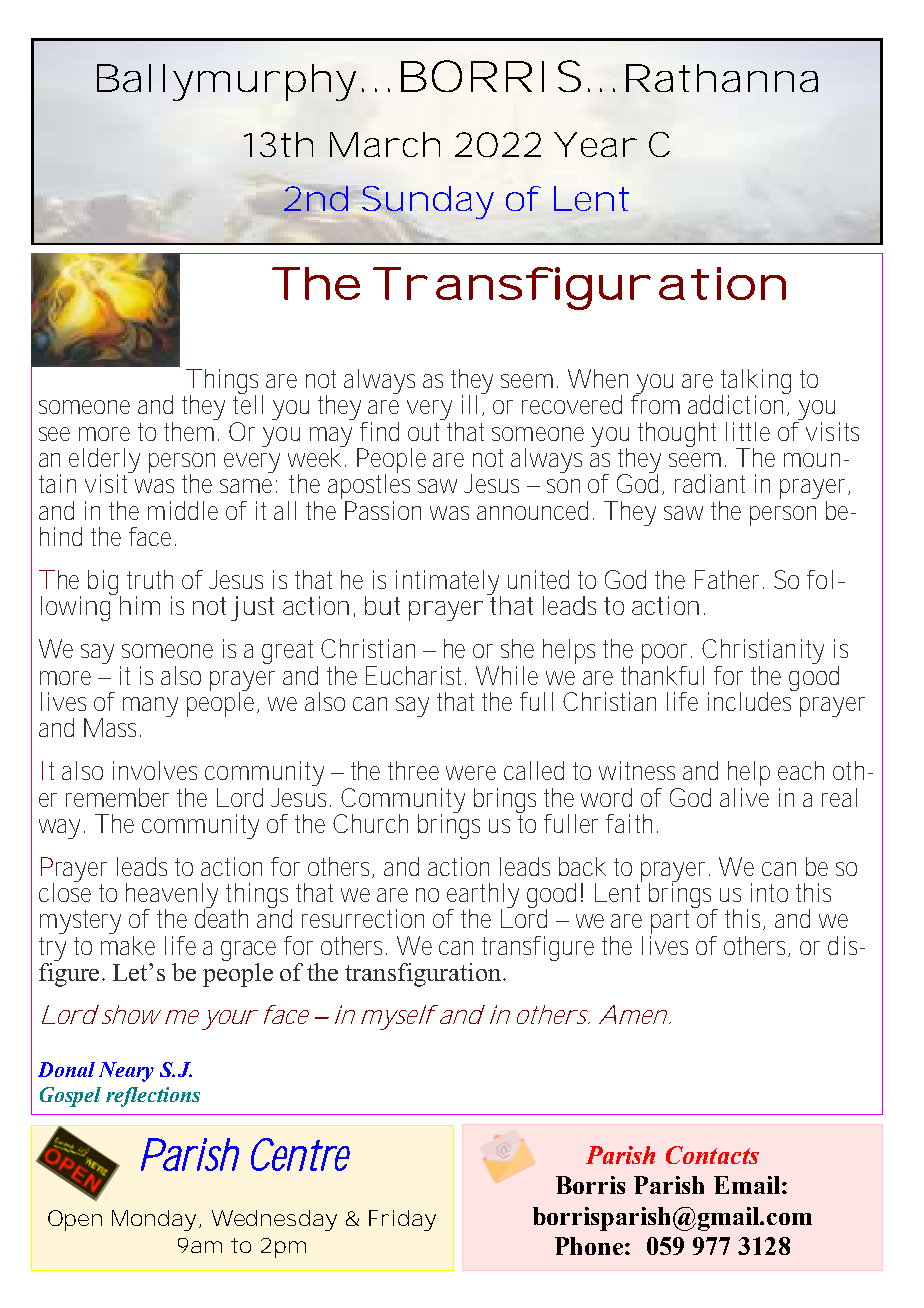  I want to click on includes, so click(751, 700).
